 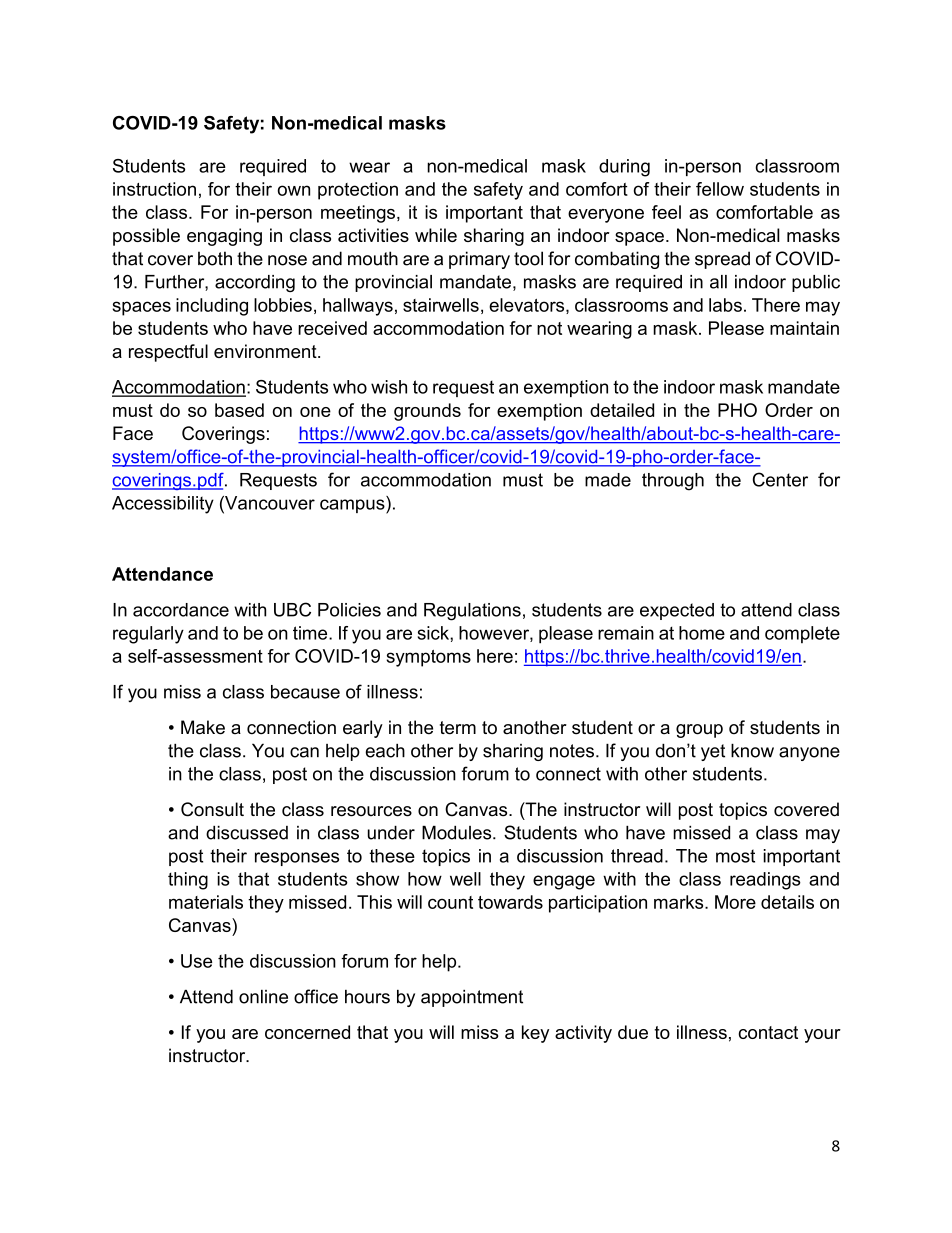 I want to click on fellow, so click(x=720, y=189).
